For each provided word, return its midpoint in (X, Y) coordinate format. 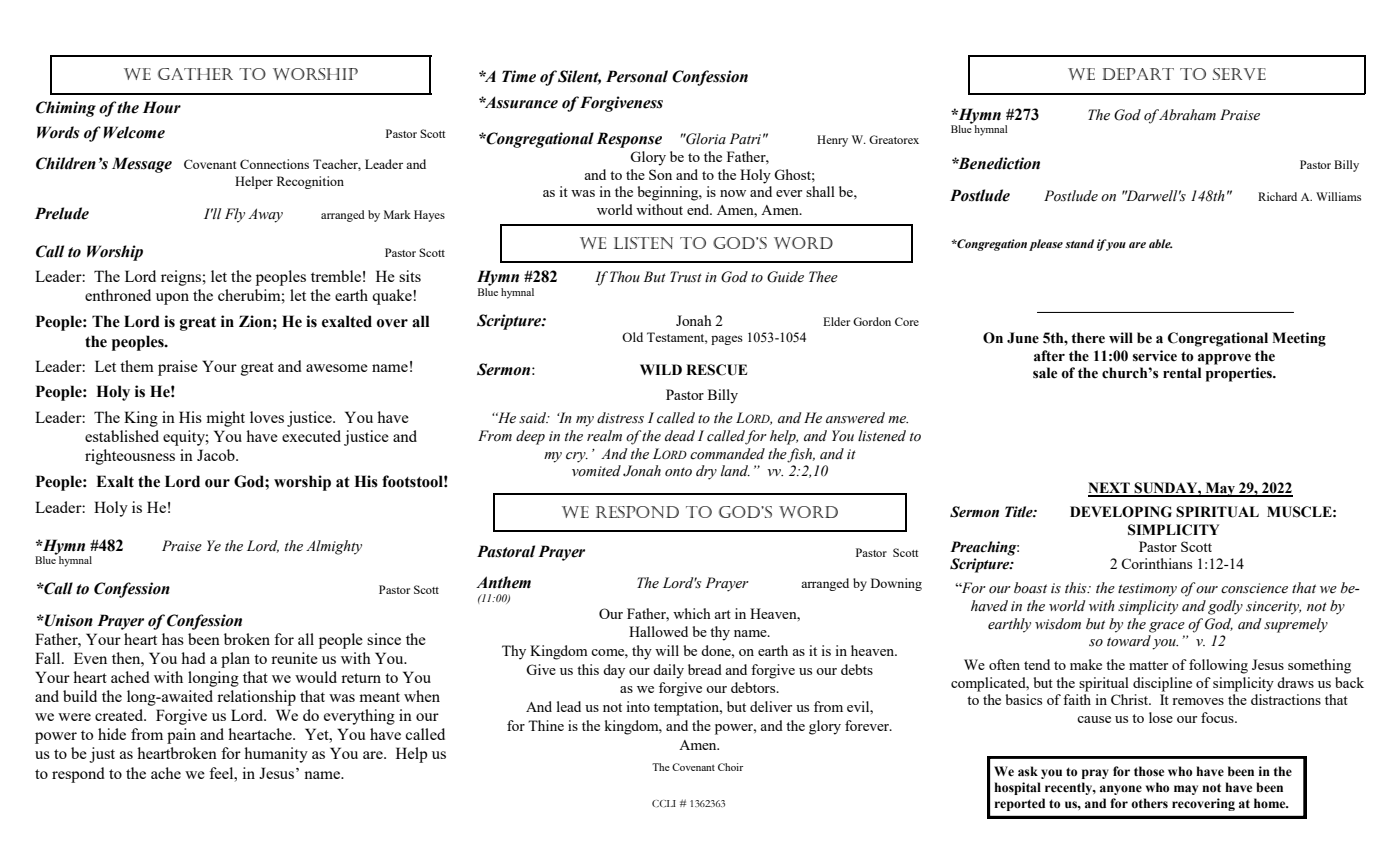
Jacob (217, 455)
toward (1129, 641)
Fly (235, 215)
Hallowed (658, 631)
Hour (162, 107)
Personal (637, 76)
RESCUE (716, 370)
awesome (337, 368)
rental (1182, 373)
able (1161, 243)
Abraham (1187, 114)
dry (706, 472)
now (733, 193)
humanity (276, 755)
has (173, 639)
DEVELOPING (1121, 512)
